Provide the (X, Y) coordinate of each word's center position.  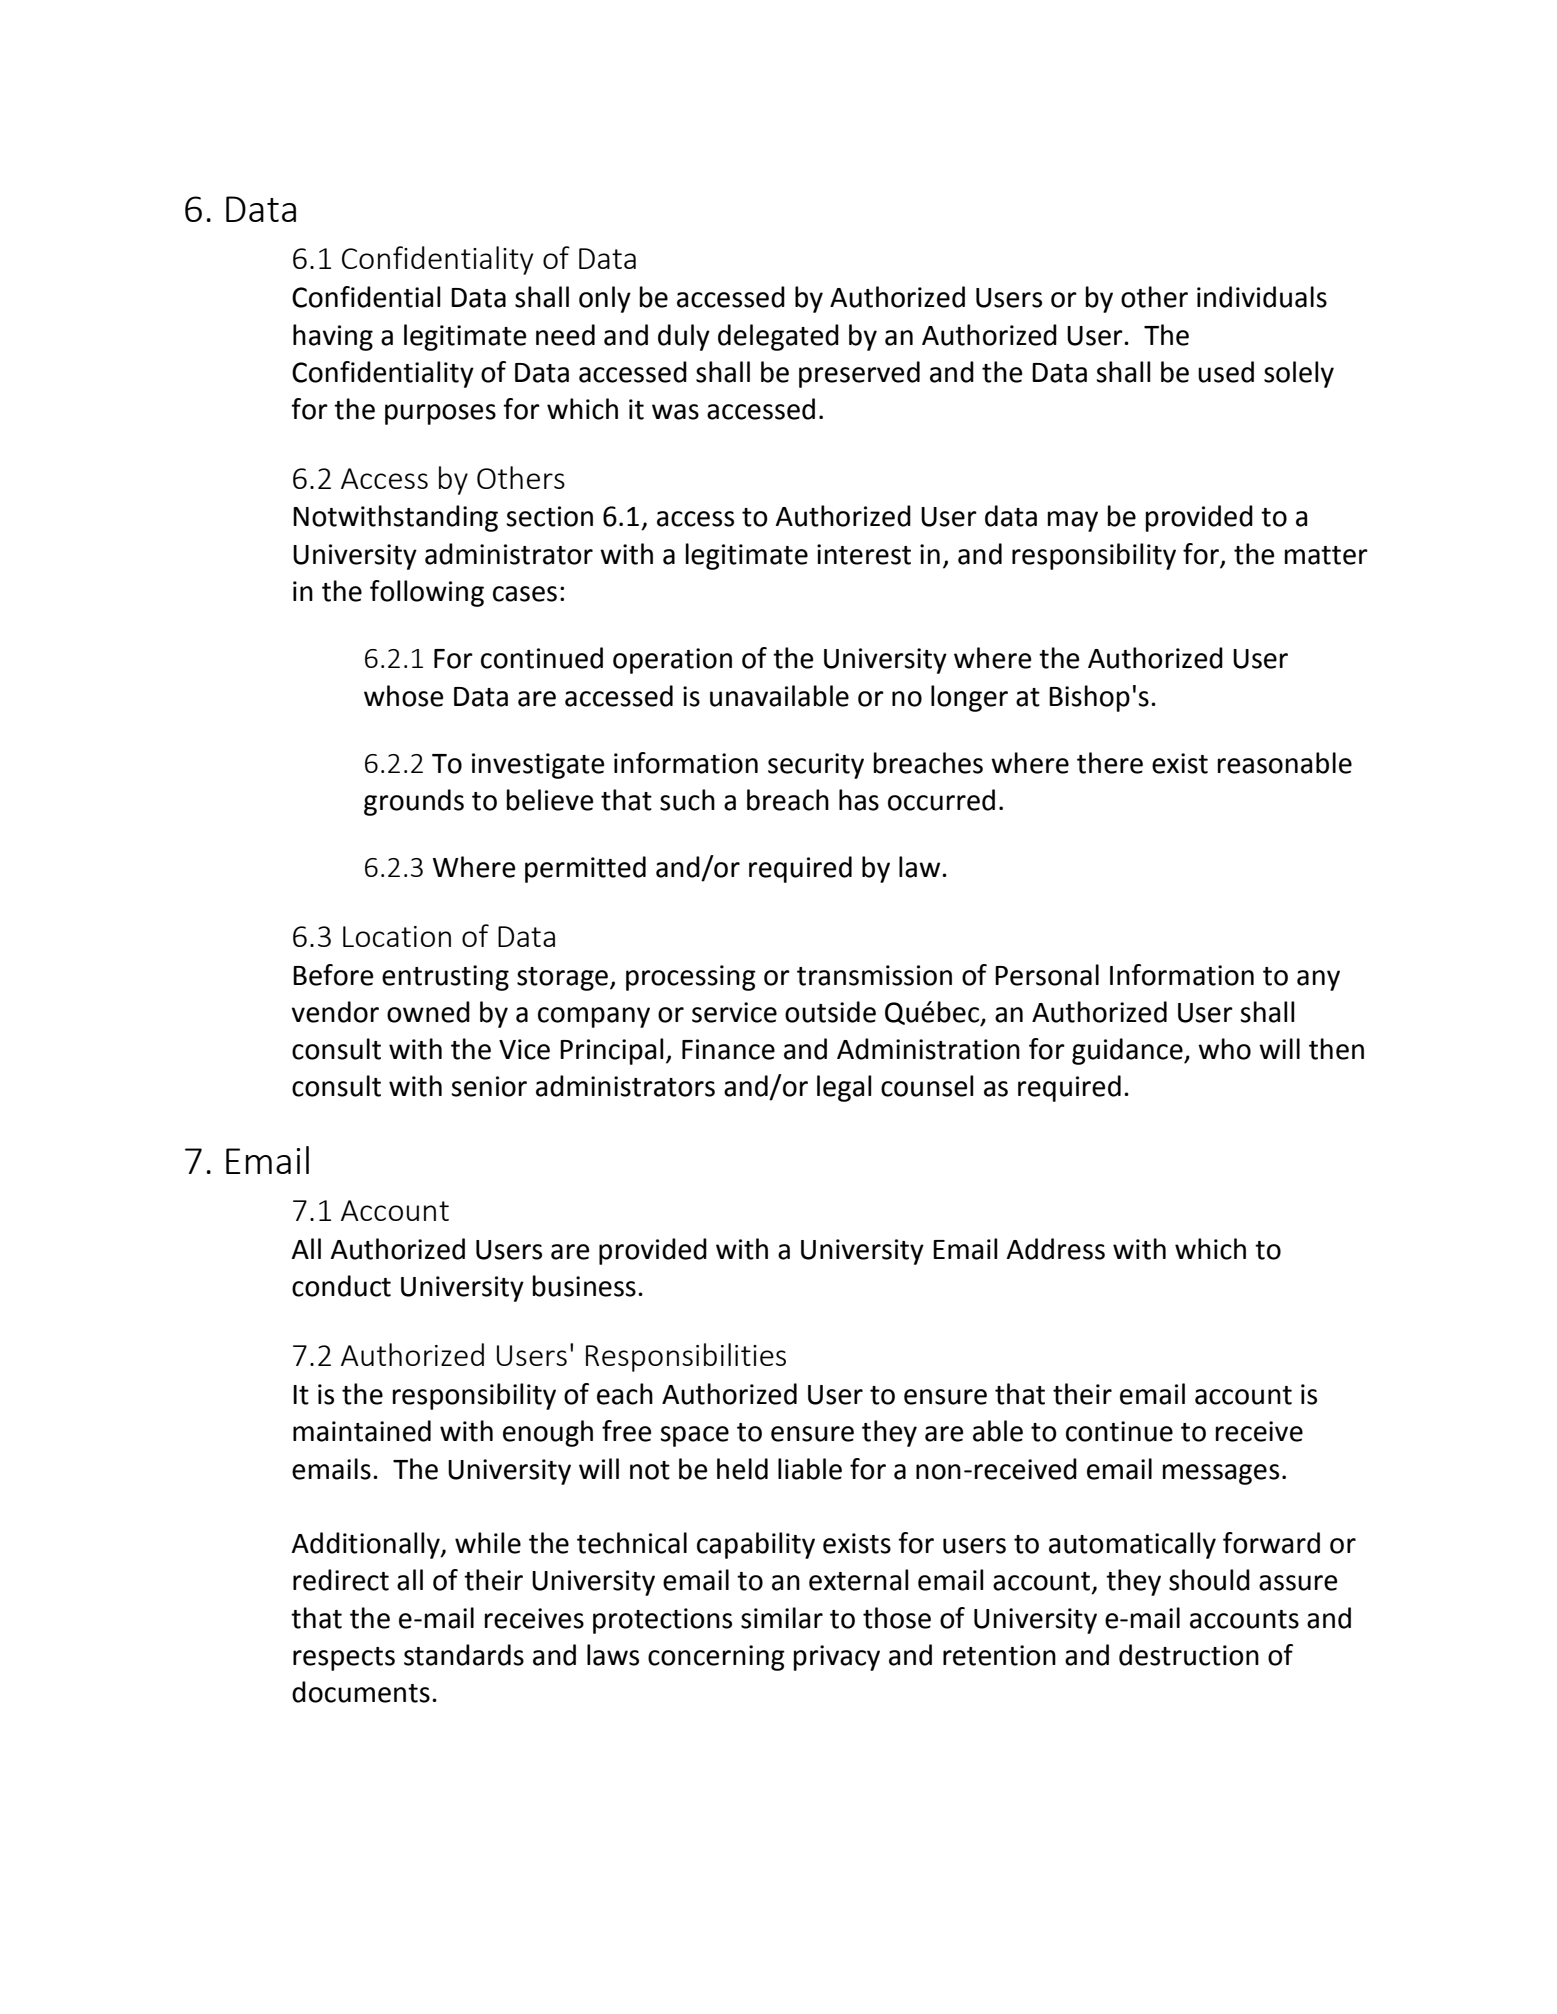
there (1110, 763)
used (1226, 372)
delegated (778, 337)
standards (464, 1655)
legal (844, 1088)
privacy (837, 1658)
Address (1056, 1249)
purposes (440, 414)
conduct (341, 1286)
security (816, 766)
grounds (414, 802)
